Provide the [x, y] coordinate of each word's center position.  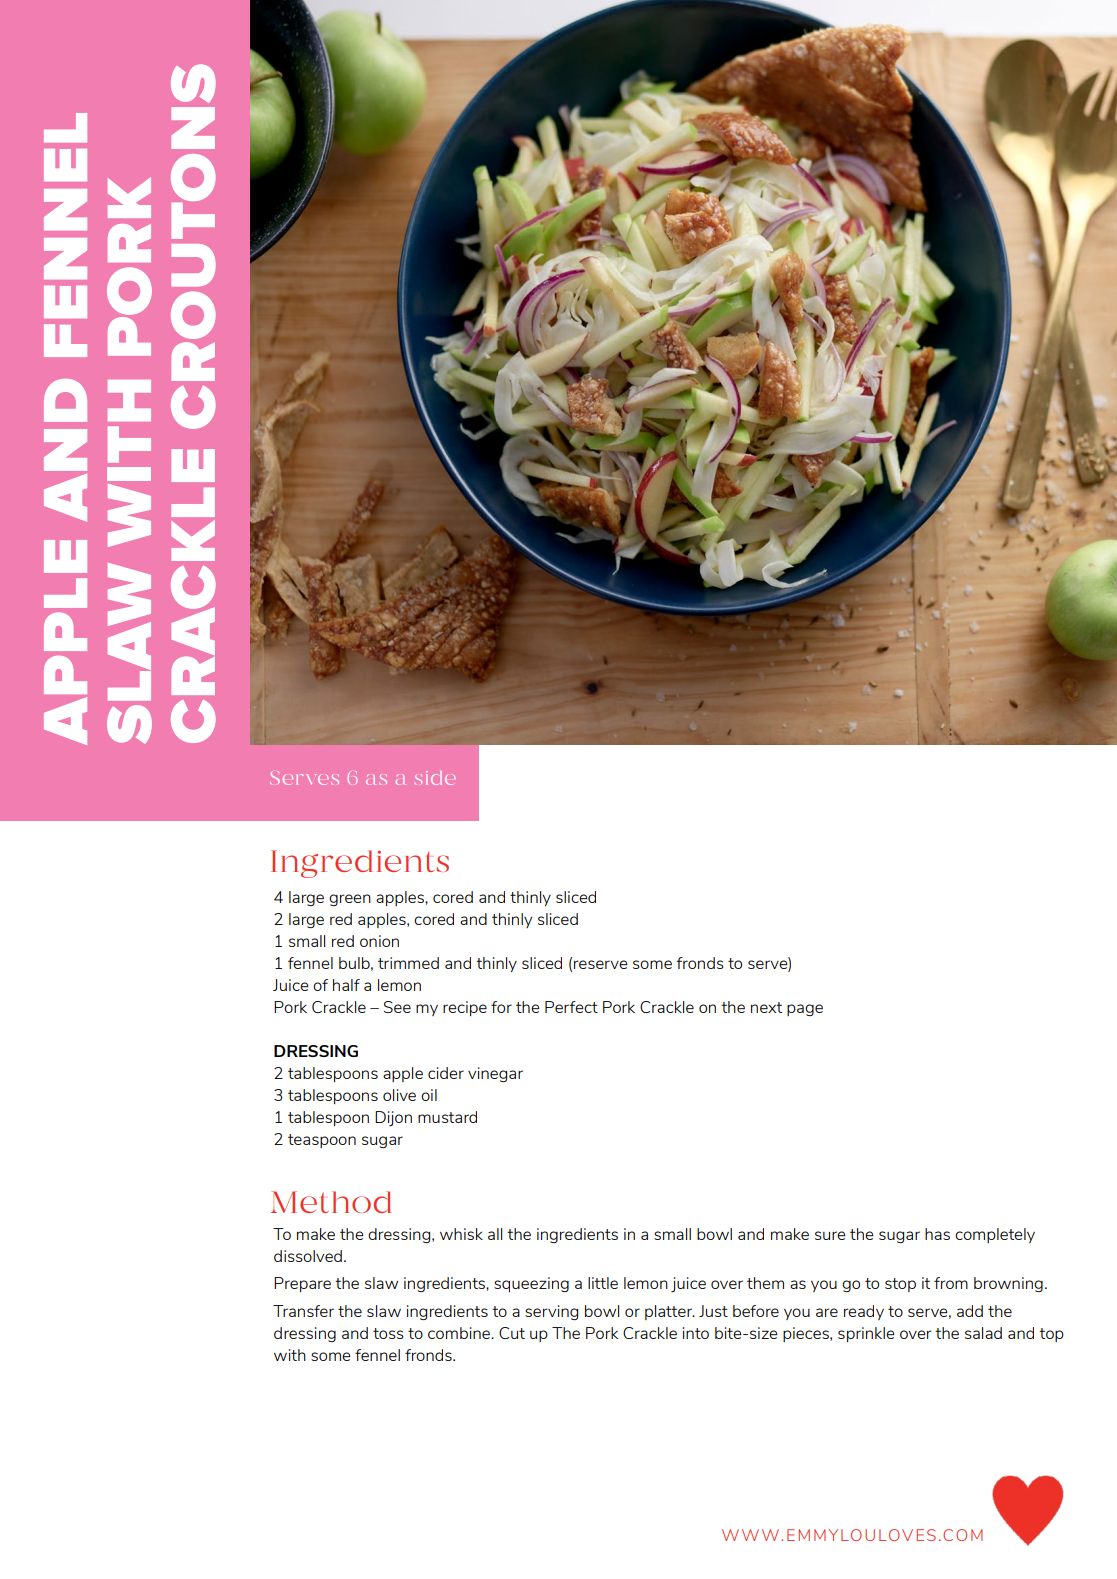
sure [830, 1235]
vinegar [495, 1074]
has [937, 1234]
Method [331, 1202]
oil [429, 1095]
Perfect [571, 1007]
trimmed [408, 963]
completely [995, 1235]
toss [388, 1333]
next [766, 1007]
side [435, 778]
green [350, 900]
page [805, 1010]
